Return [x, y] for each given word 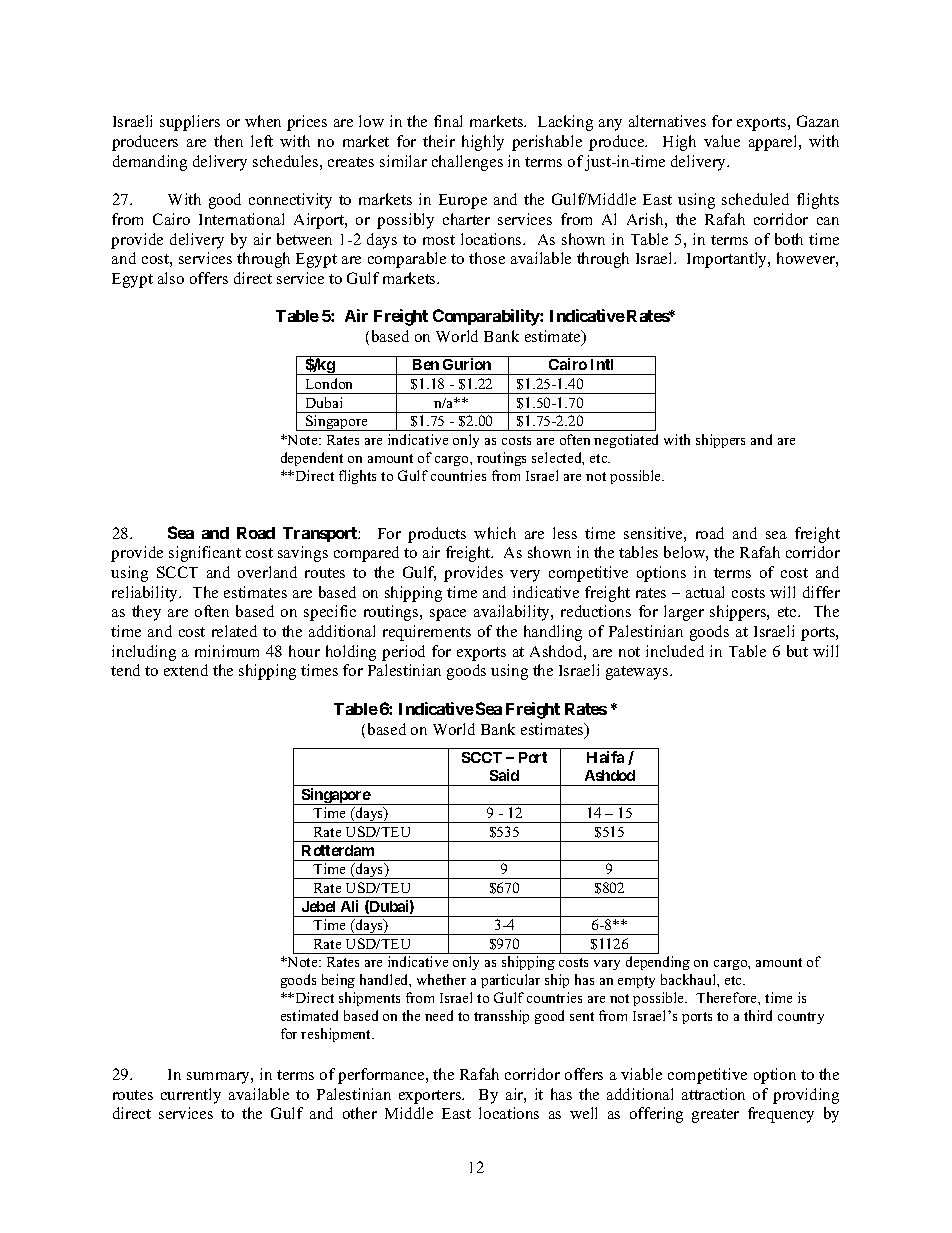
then [228, 141]
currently [191, 1096]
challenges [467, 163]
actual [705, 592]
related [234, 631]
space [448, 615]
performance [382, 1076]
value [722, 141]
